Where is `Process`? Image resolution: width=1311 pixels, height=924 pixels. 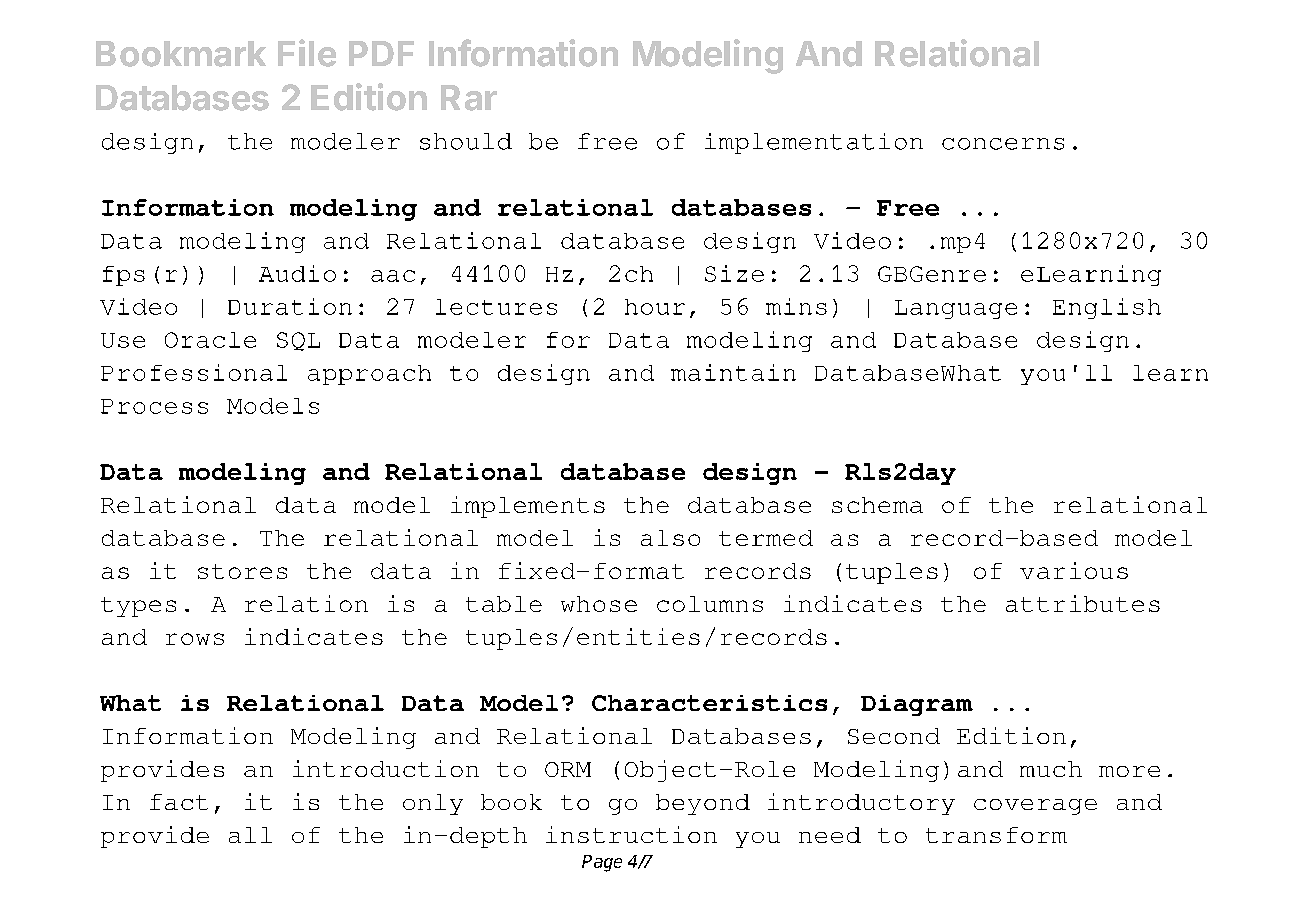
Process is located at coordinates (154, 406).
